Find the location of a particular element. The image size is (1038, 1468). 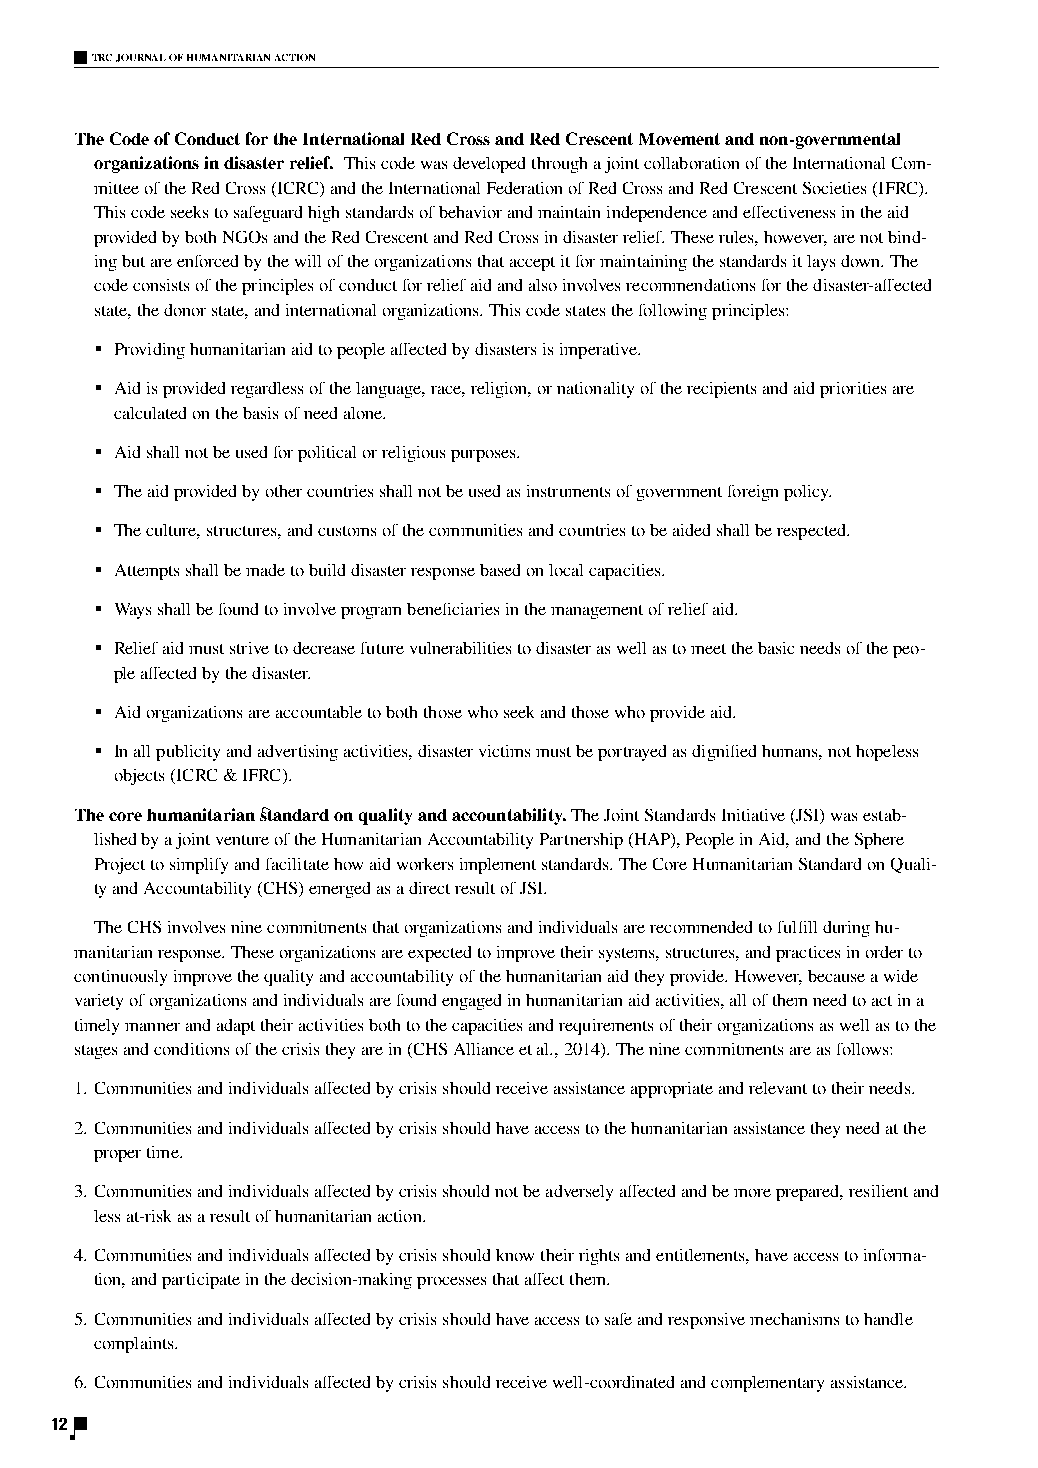

developed is located at coordinates (489, 165).
